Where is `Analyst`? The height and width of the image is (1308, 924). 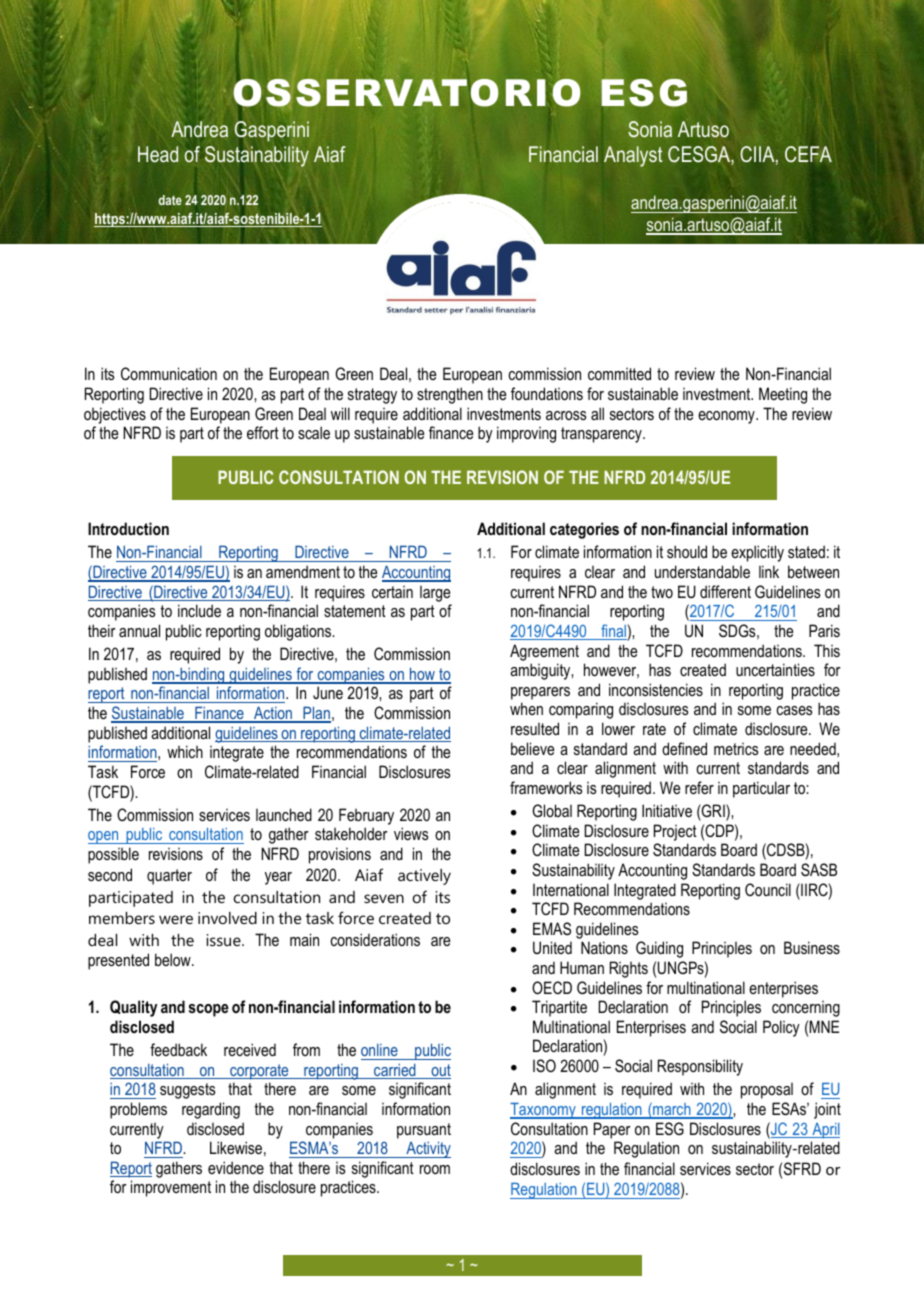 Analyst is located at coordinates (633, 156).
